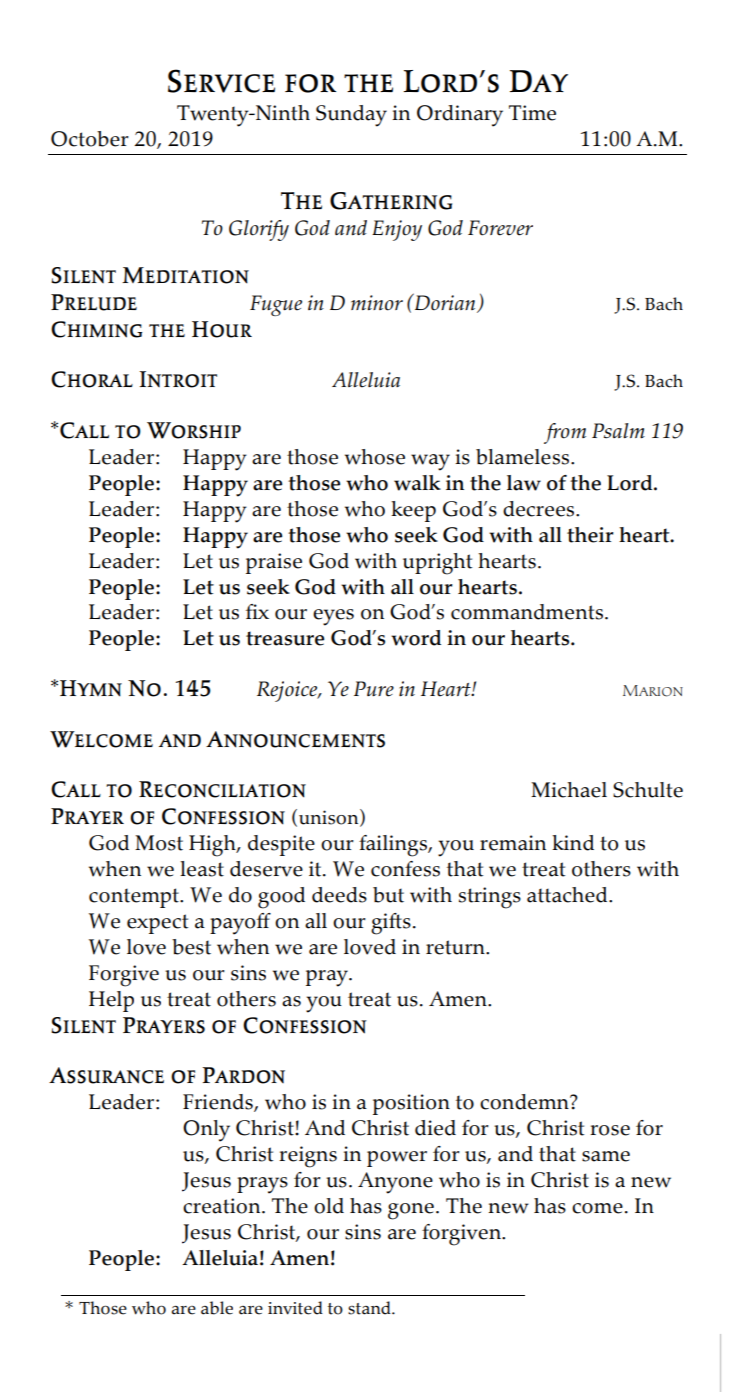 This screenshot has height=1392, width=734. What do you see at coordinates (532, 113) in the screenshot?
I see `Time` at bounding box center [532, 113].
